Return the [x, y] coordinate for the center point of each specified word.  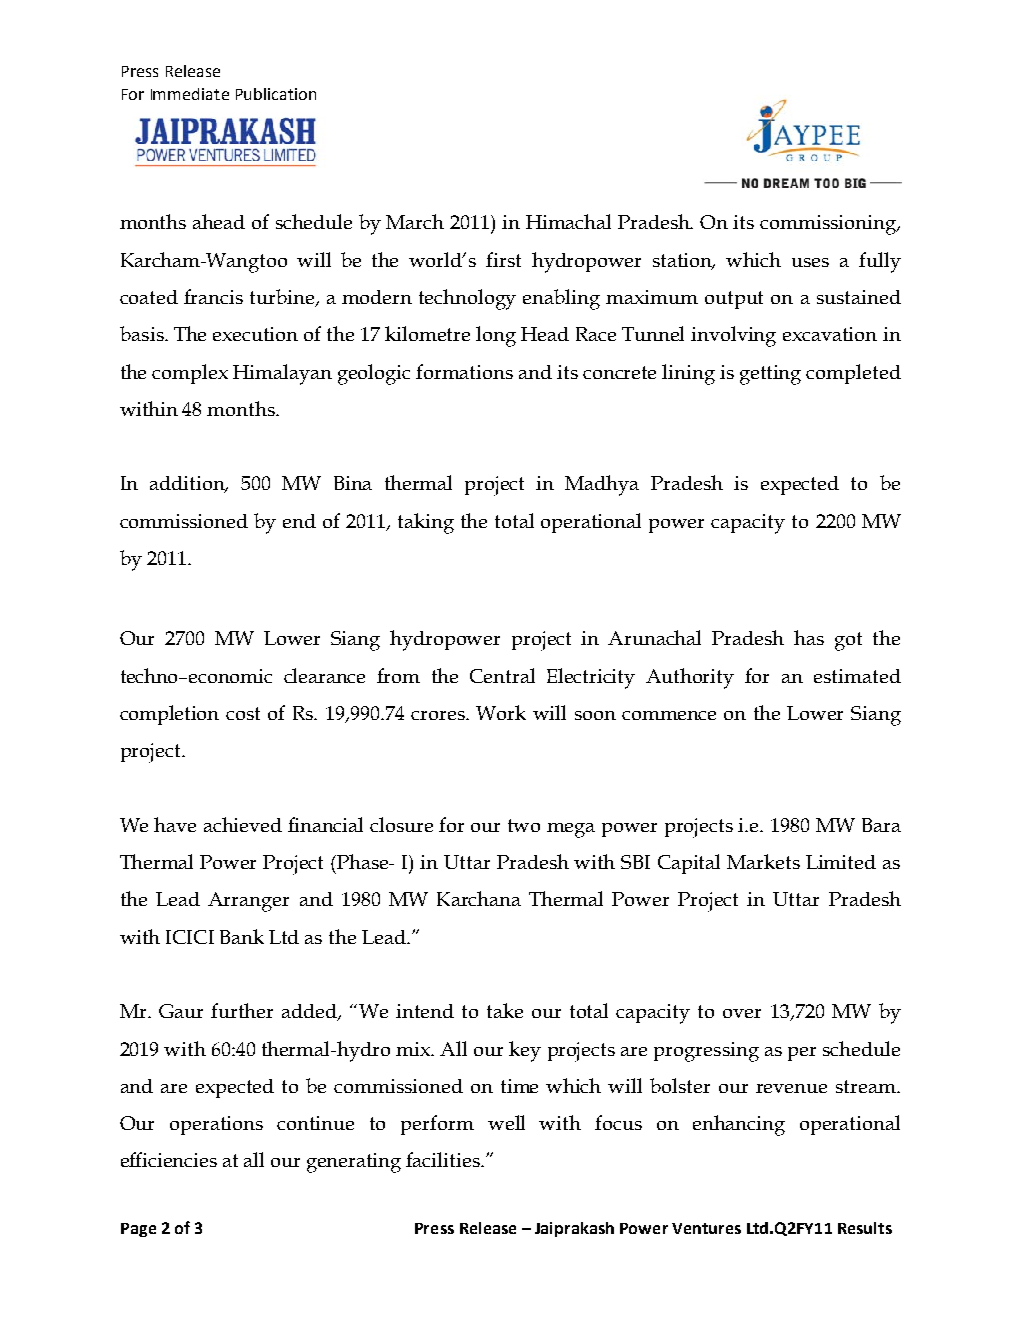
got [848, 641]
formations [464, 371]
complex [190, 374]
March [415, 221]
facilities [444, 1159]
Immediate [190, 94]
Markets [763, 861]
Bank [242, 936]
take [505, 1010]
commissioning [829, 225]
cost [243, 713]
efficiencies [169, 1159]
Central [502, 675]
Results [865, 1228]
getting [770, 375]
